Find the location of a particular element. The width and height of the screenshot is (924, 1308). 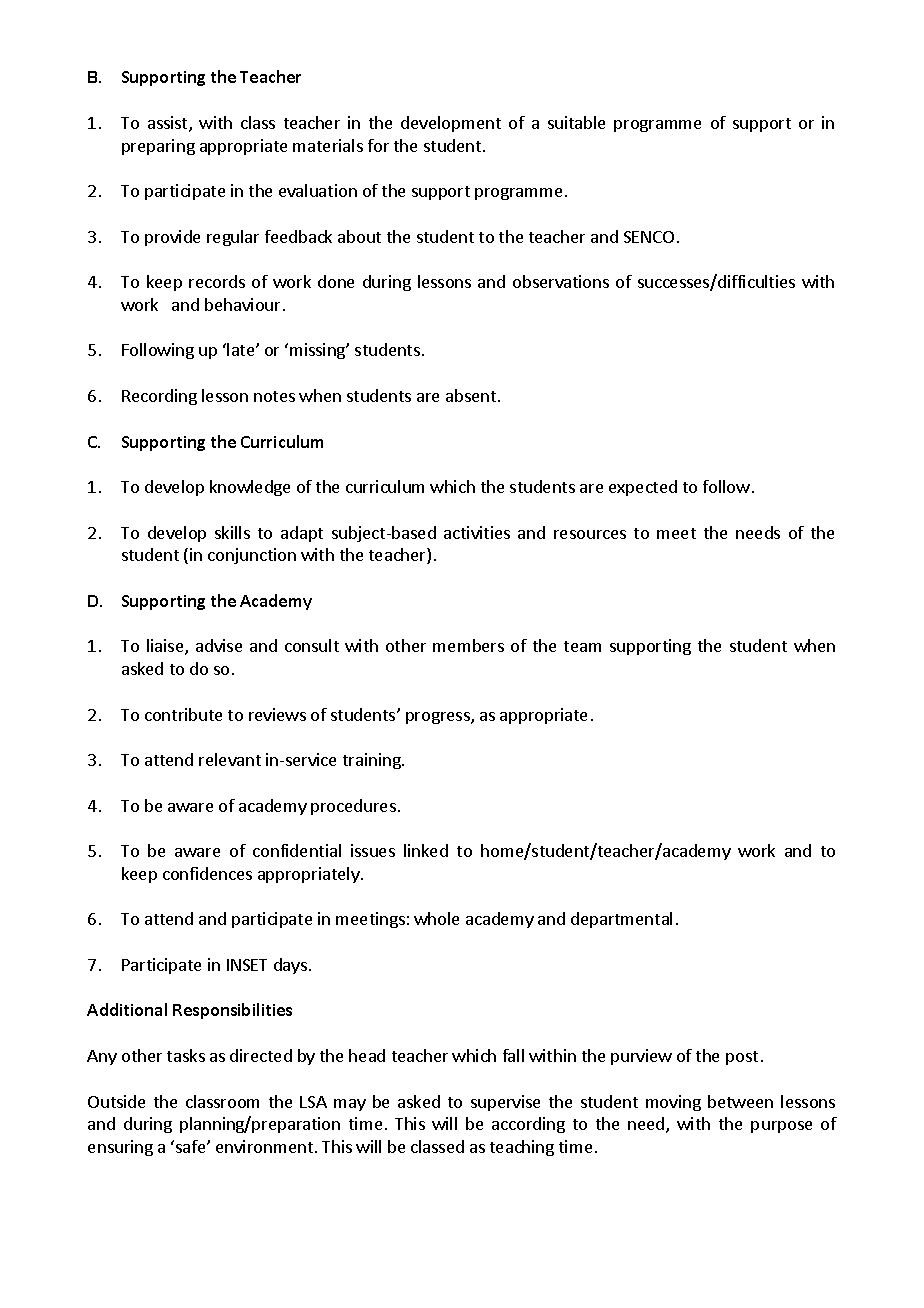

expected is located at coordinates (643, 488).
